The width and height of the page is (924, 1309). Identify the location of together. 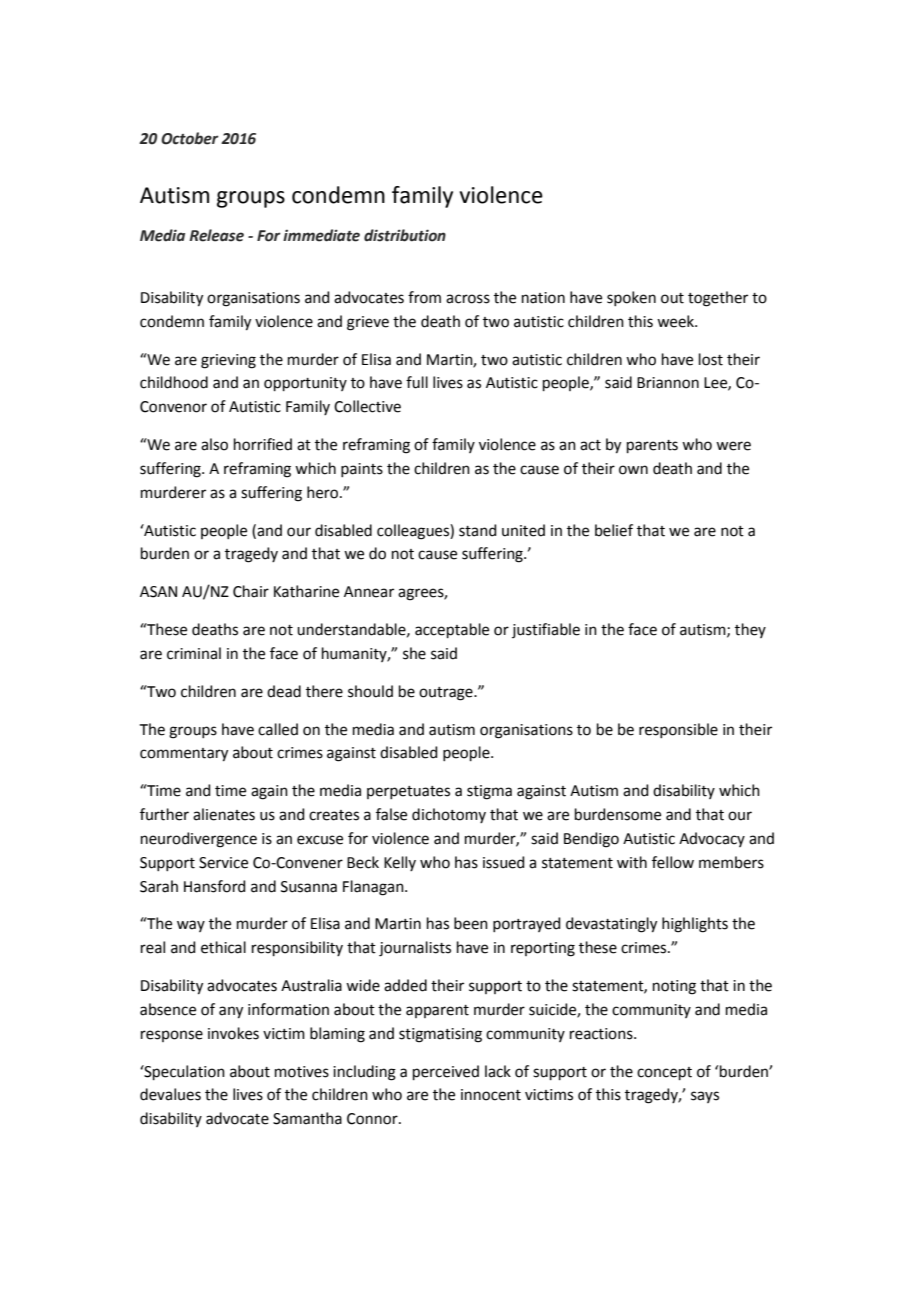
(718, 299).
